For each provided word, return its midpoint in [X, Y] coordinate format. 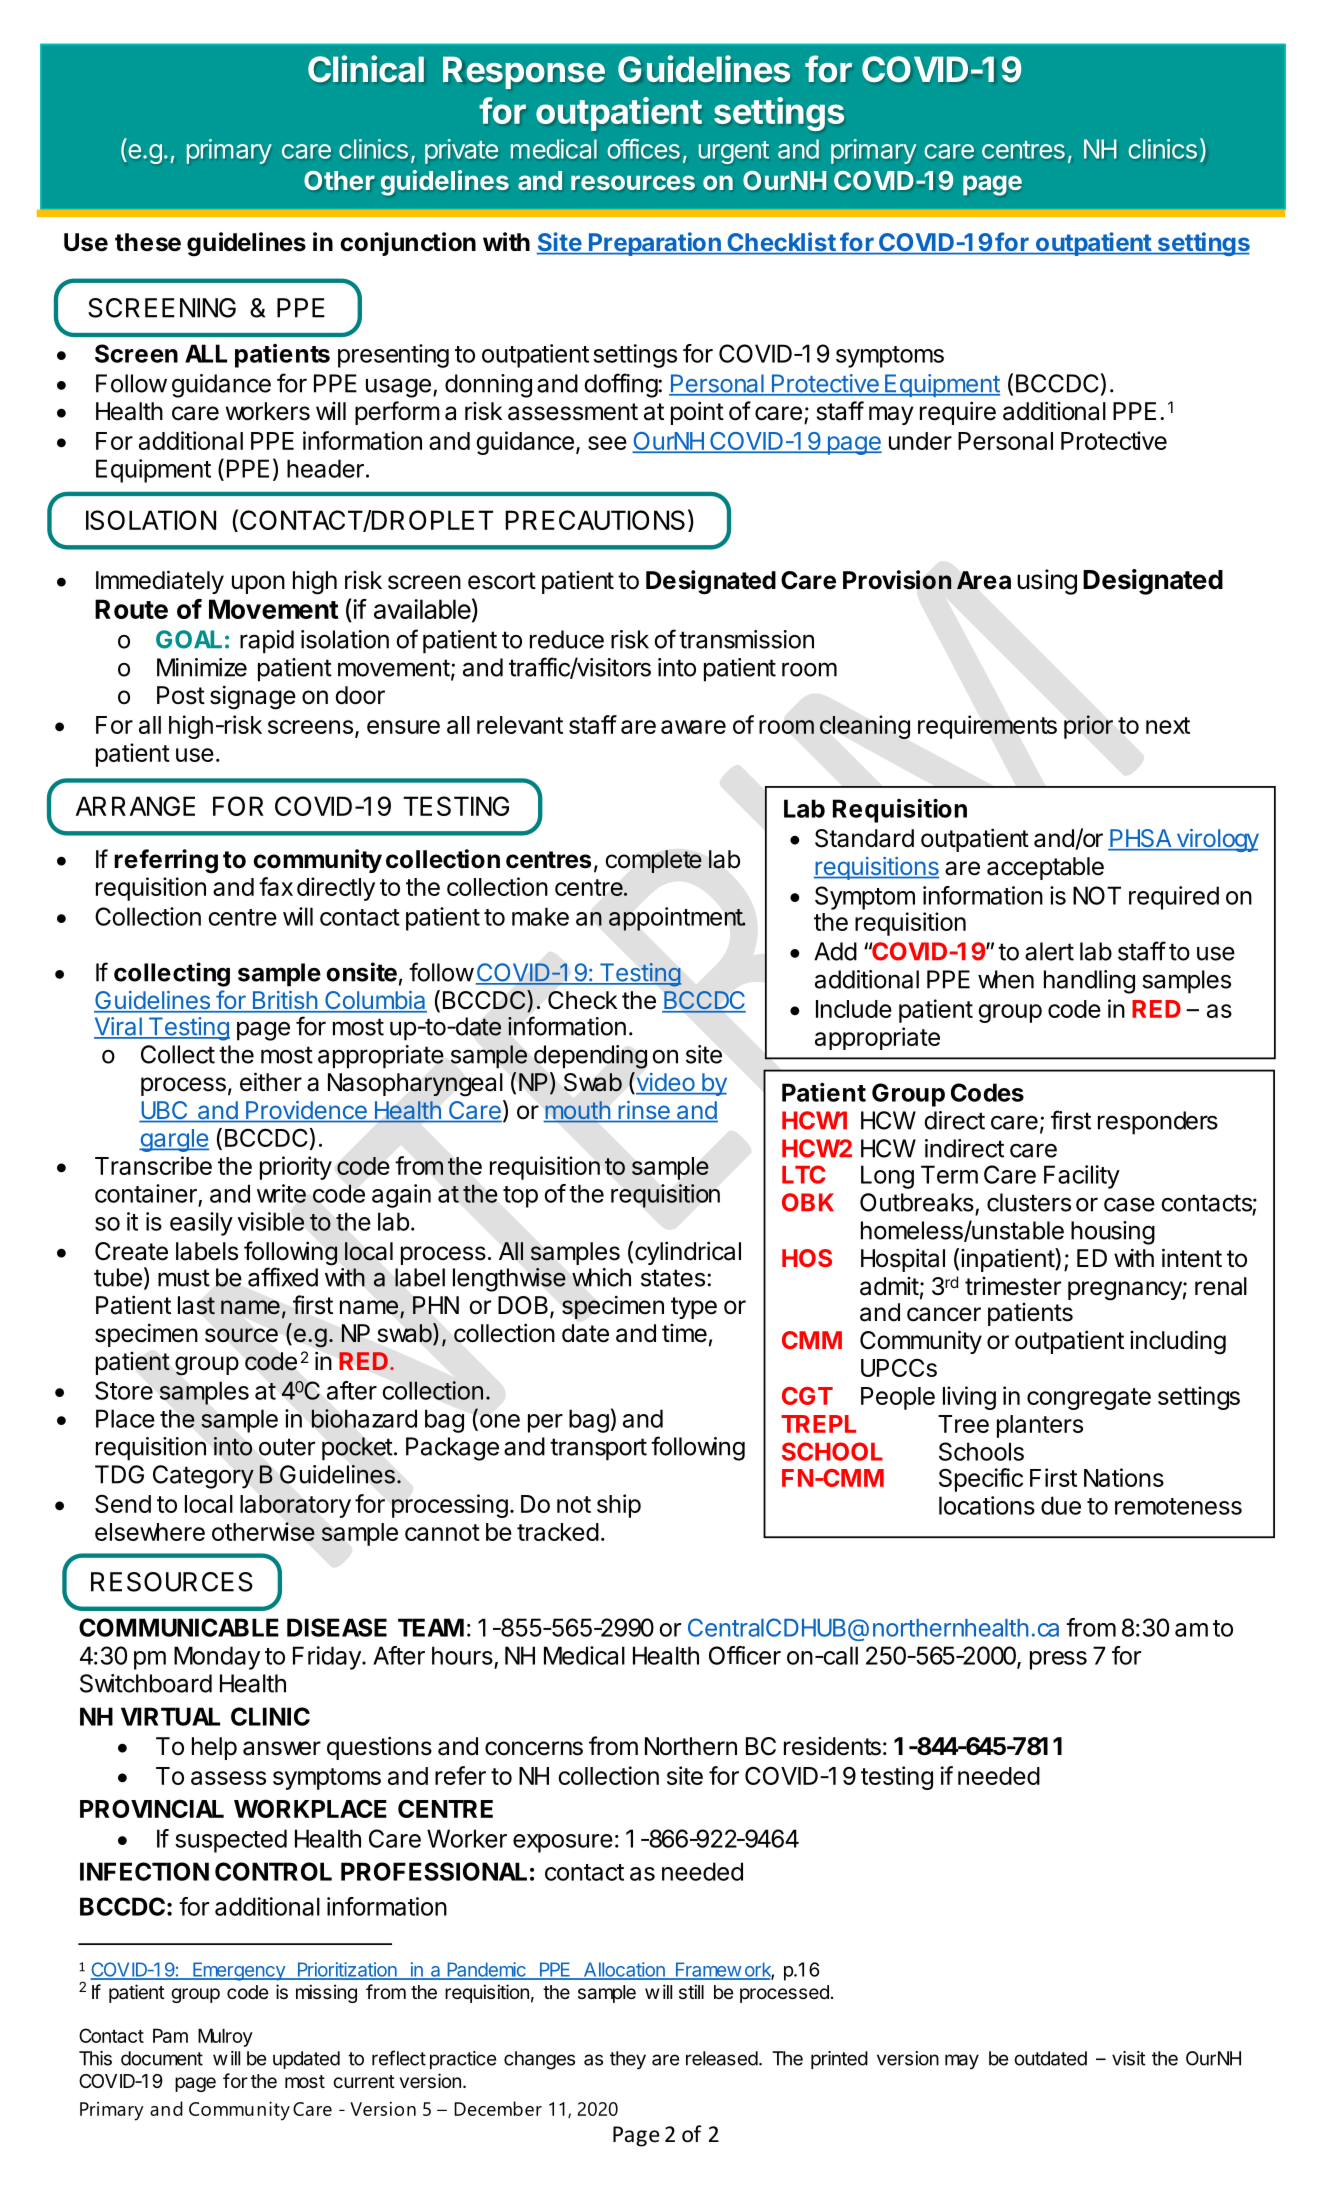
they [628, 2060]
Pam [170, 2035]
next [1168, 725]
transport [598, 1449]
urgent [734, 152]
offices [643, 148]
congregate [1089, 1399]
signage [253, 697]
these [148, 242]
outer [287, 1447]
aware [693, 727]
